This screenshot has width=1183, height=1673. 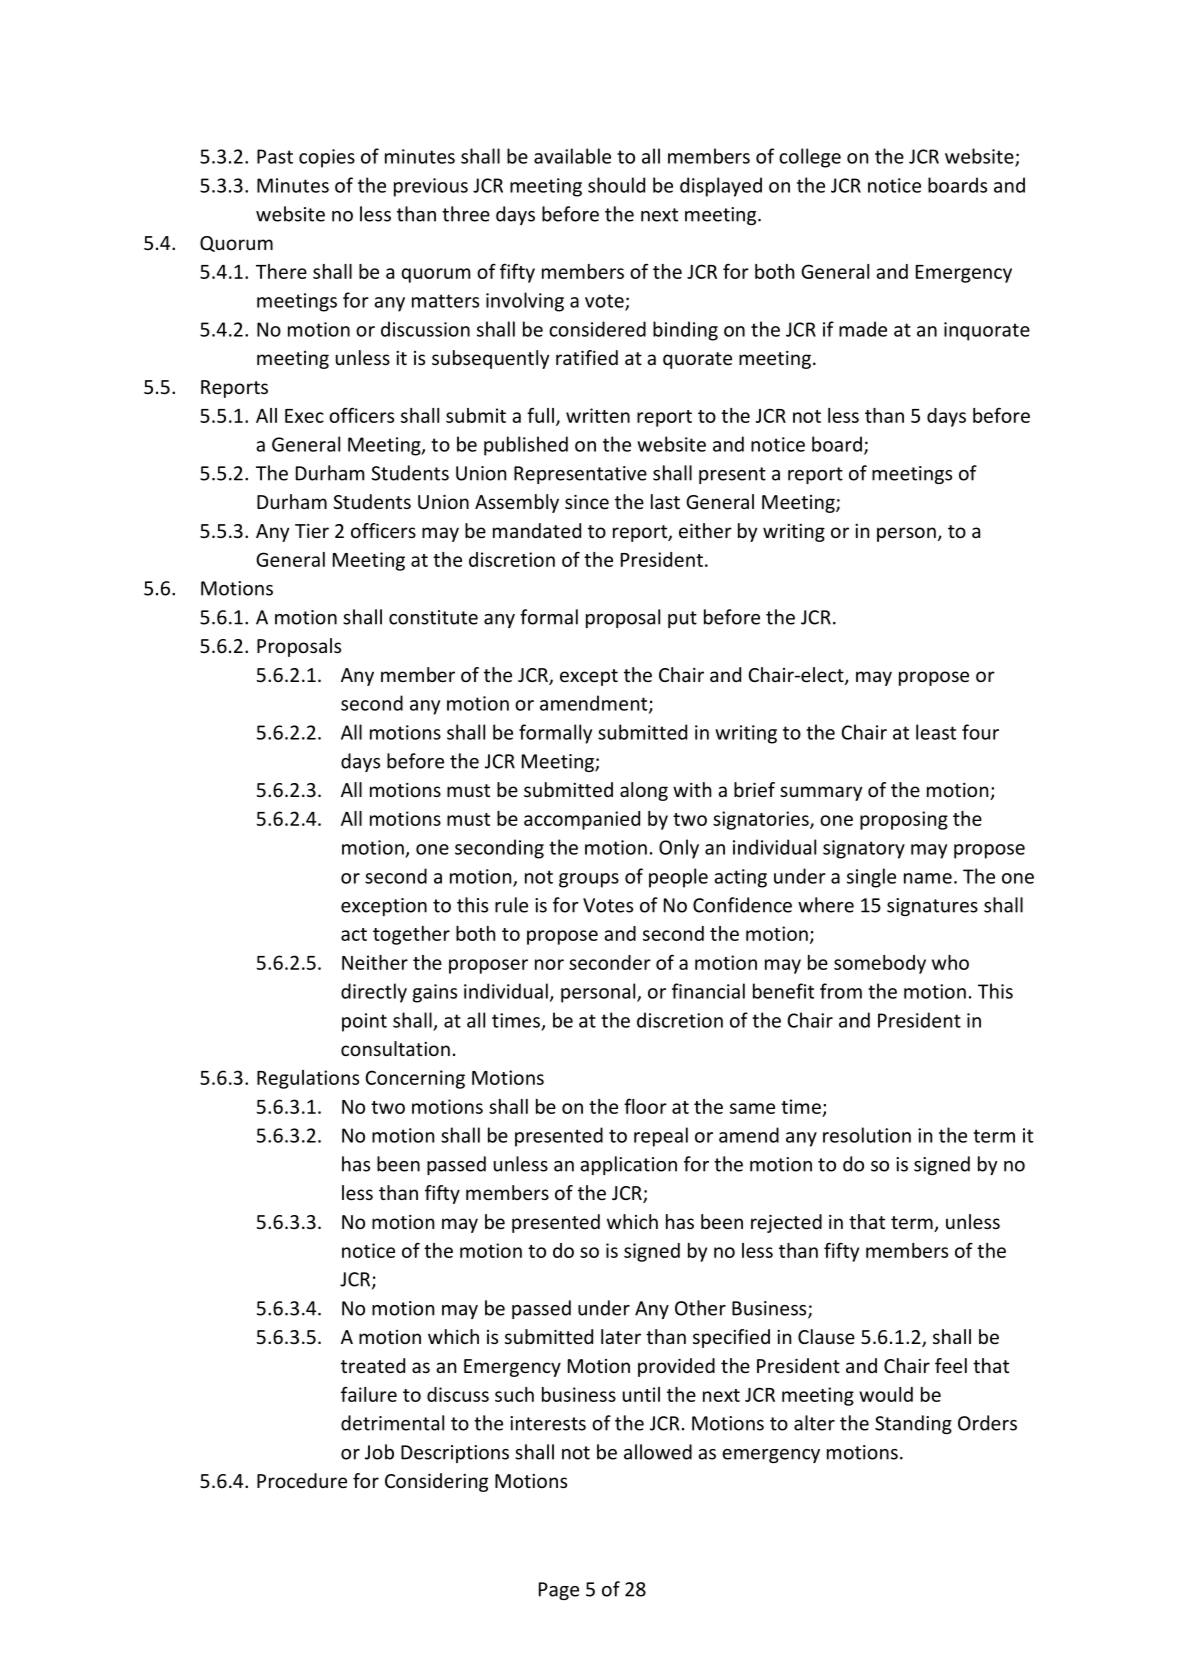 I want to click on copies, so click(x=327, y=158).
